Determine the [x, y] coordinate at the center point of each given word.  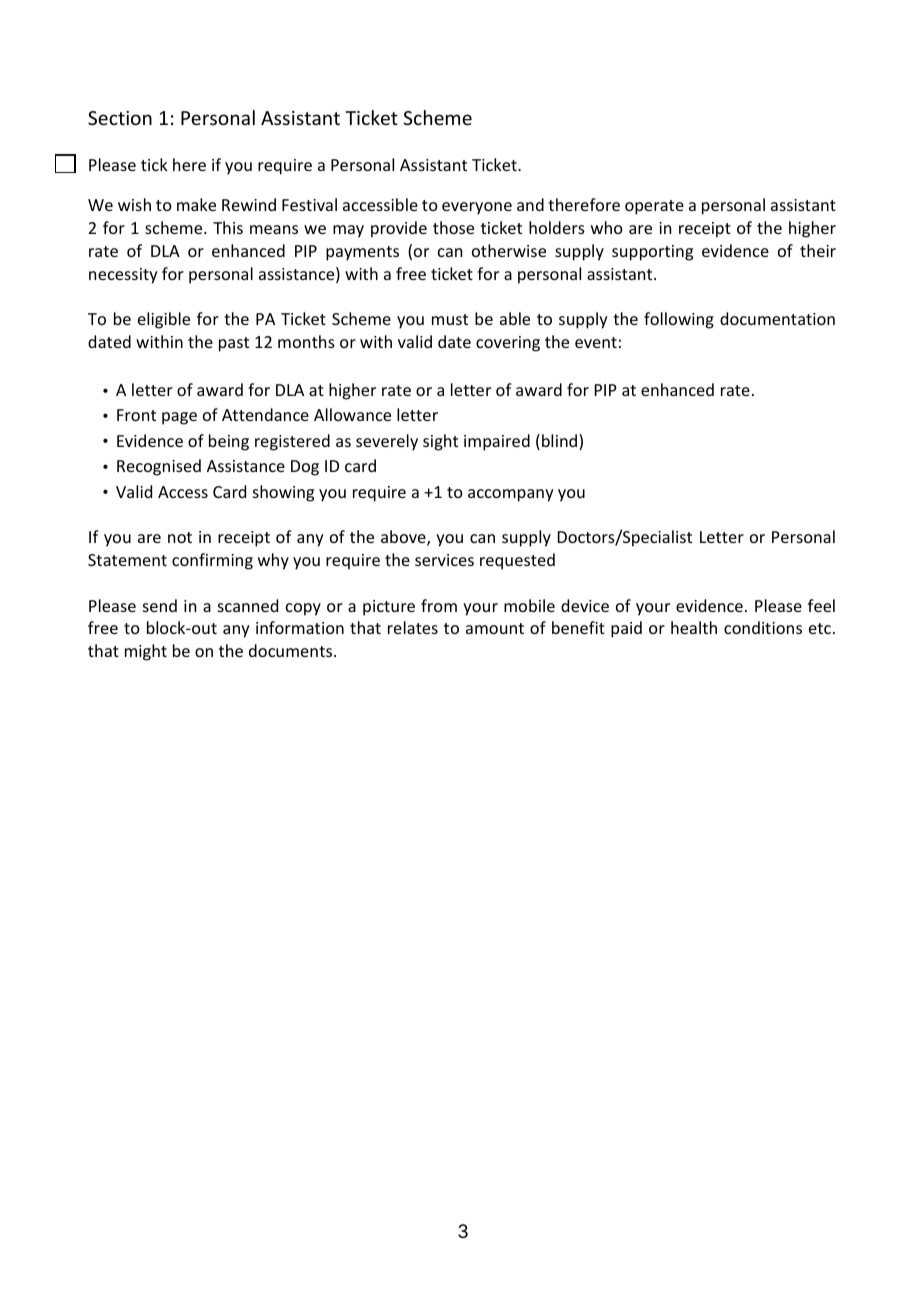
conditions [763, 627]
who [607, 227]
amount [495, 628]
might [146, 652]
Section [120, 118]
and [530, 204]
